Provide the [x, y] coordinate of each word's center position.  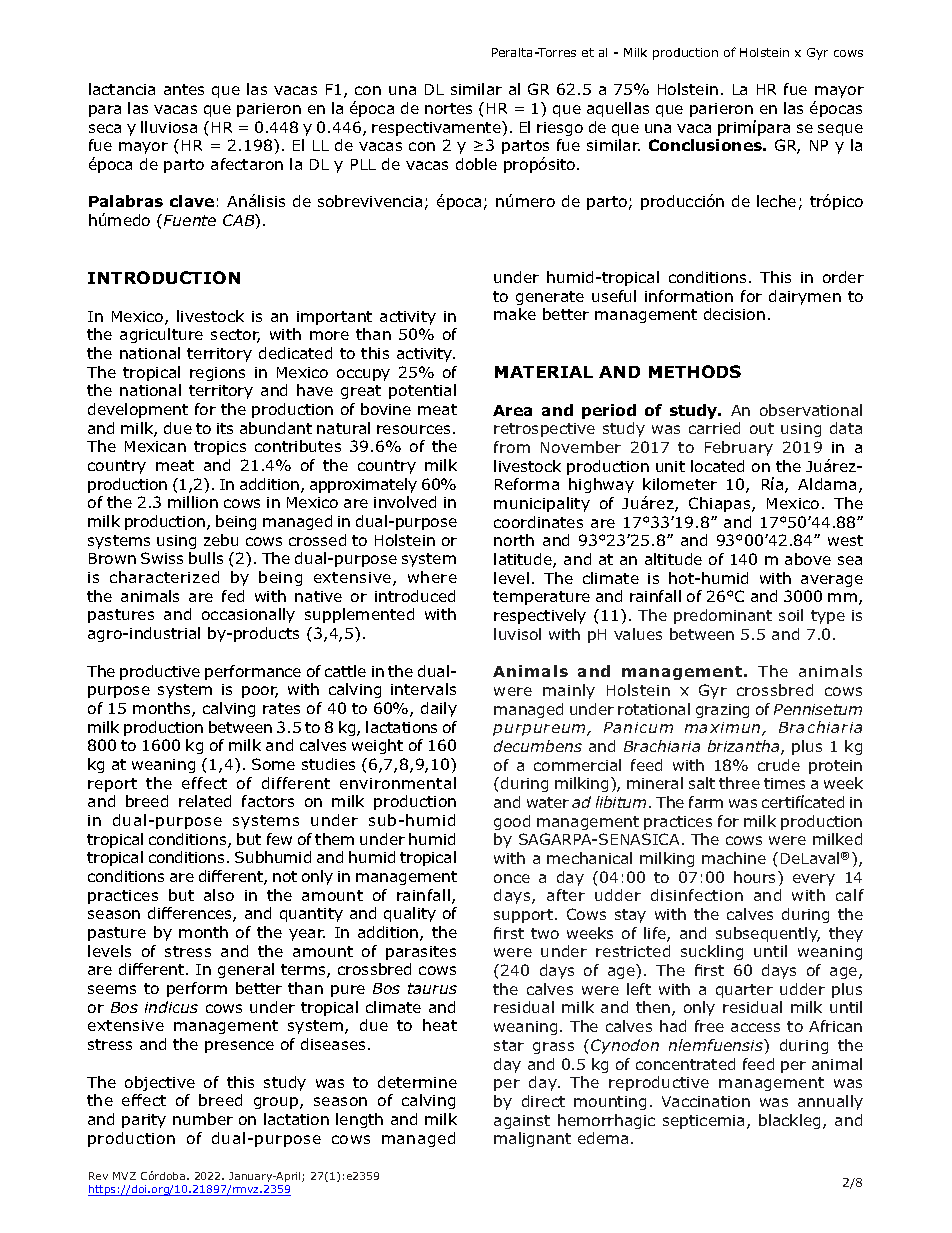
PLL [363, 164]
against [522, 1122]
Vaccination [706, 1101]
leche [776, 201]
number [203, 1119]
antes [184, 89]
